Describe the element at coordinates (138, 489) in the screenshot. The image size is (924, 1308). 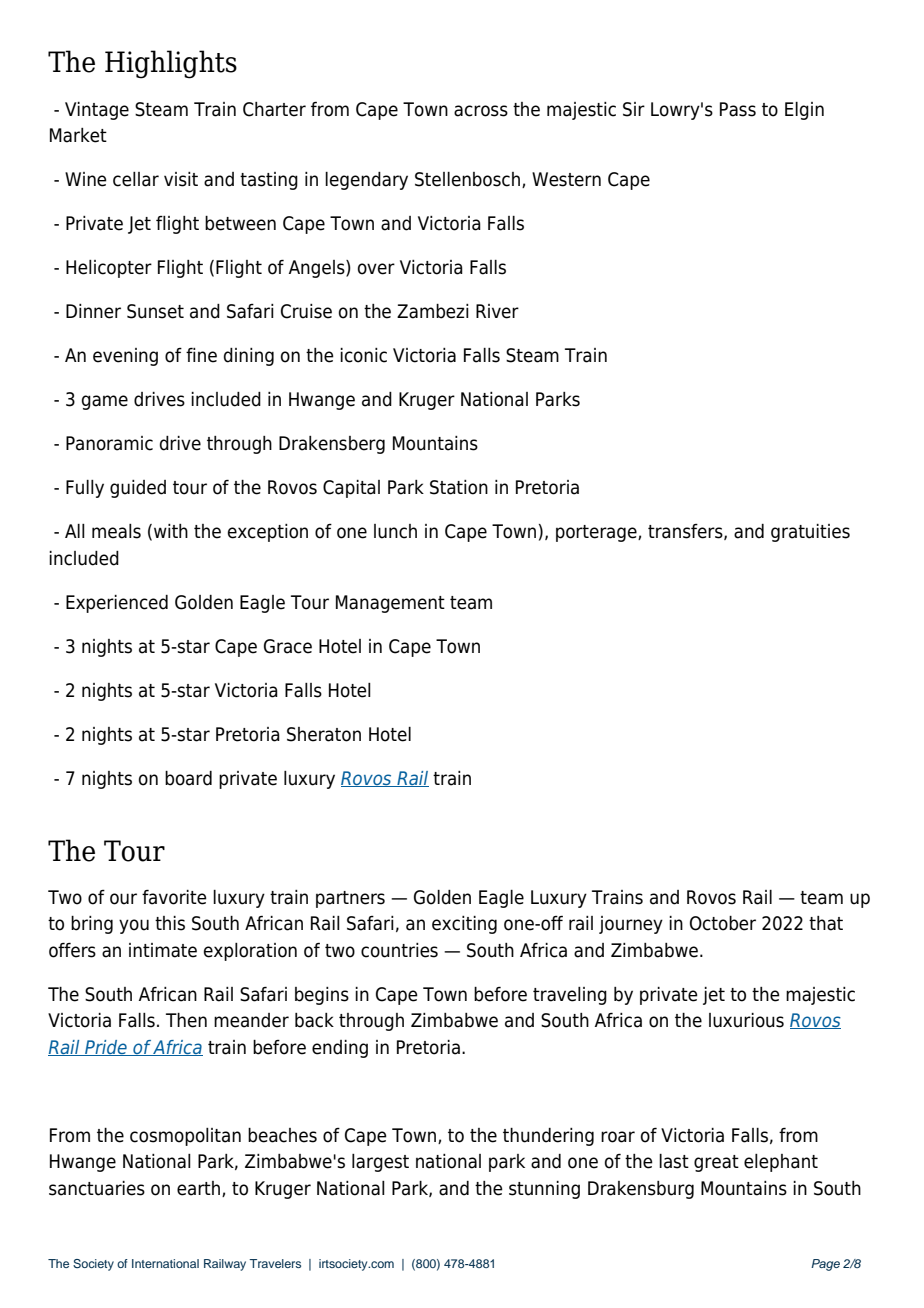
I see `guided` at that location.
